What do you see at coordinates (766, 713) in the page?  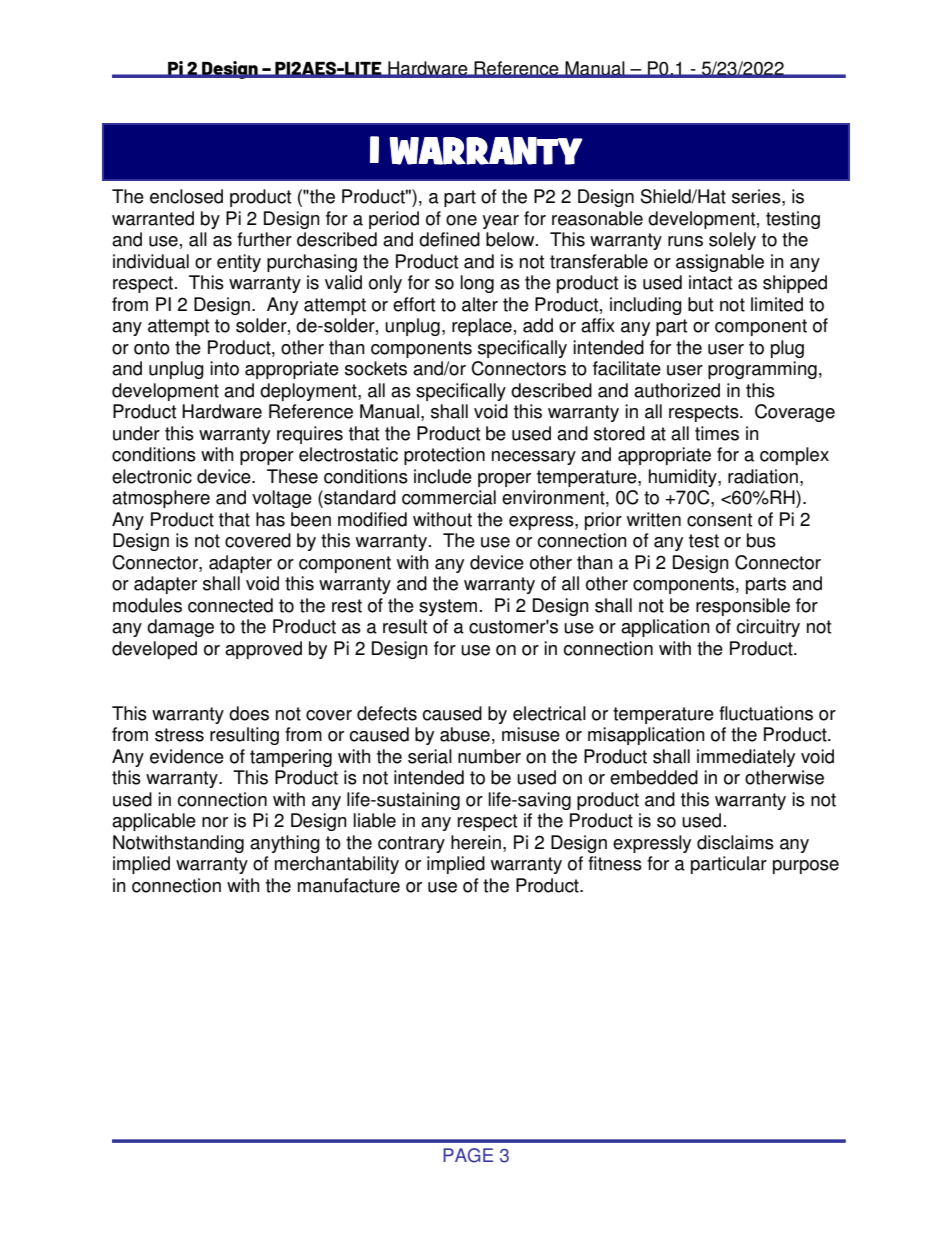 I see `fluctuations` at bounding box center [766, 713].
